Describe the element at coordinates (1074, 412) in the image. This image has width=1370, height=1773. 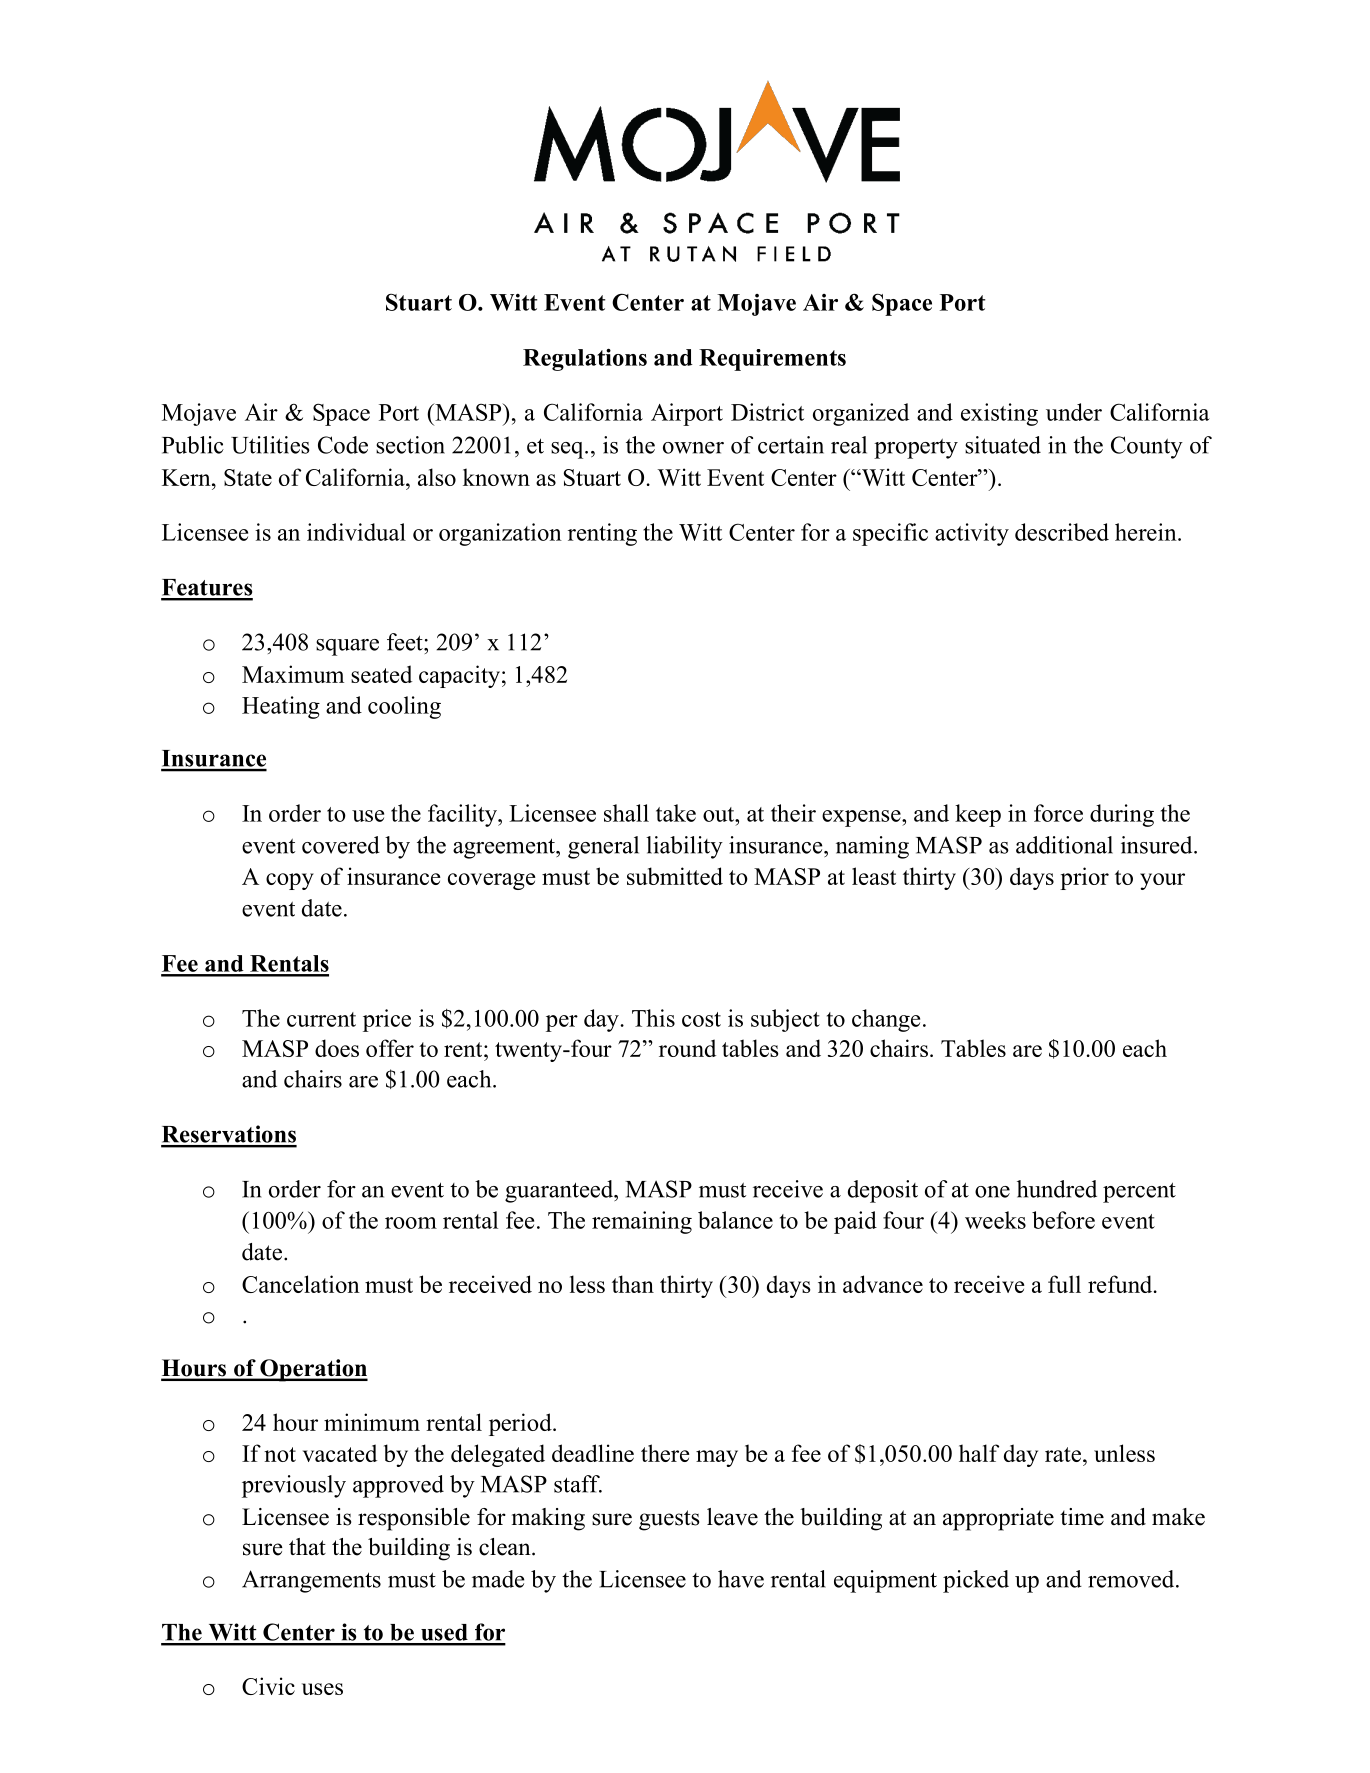
I see `under` at that location.
